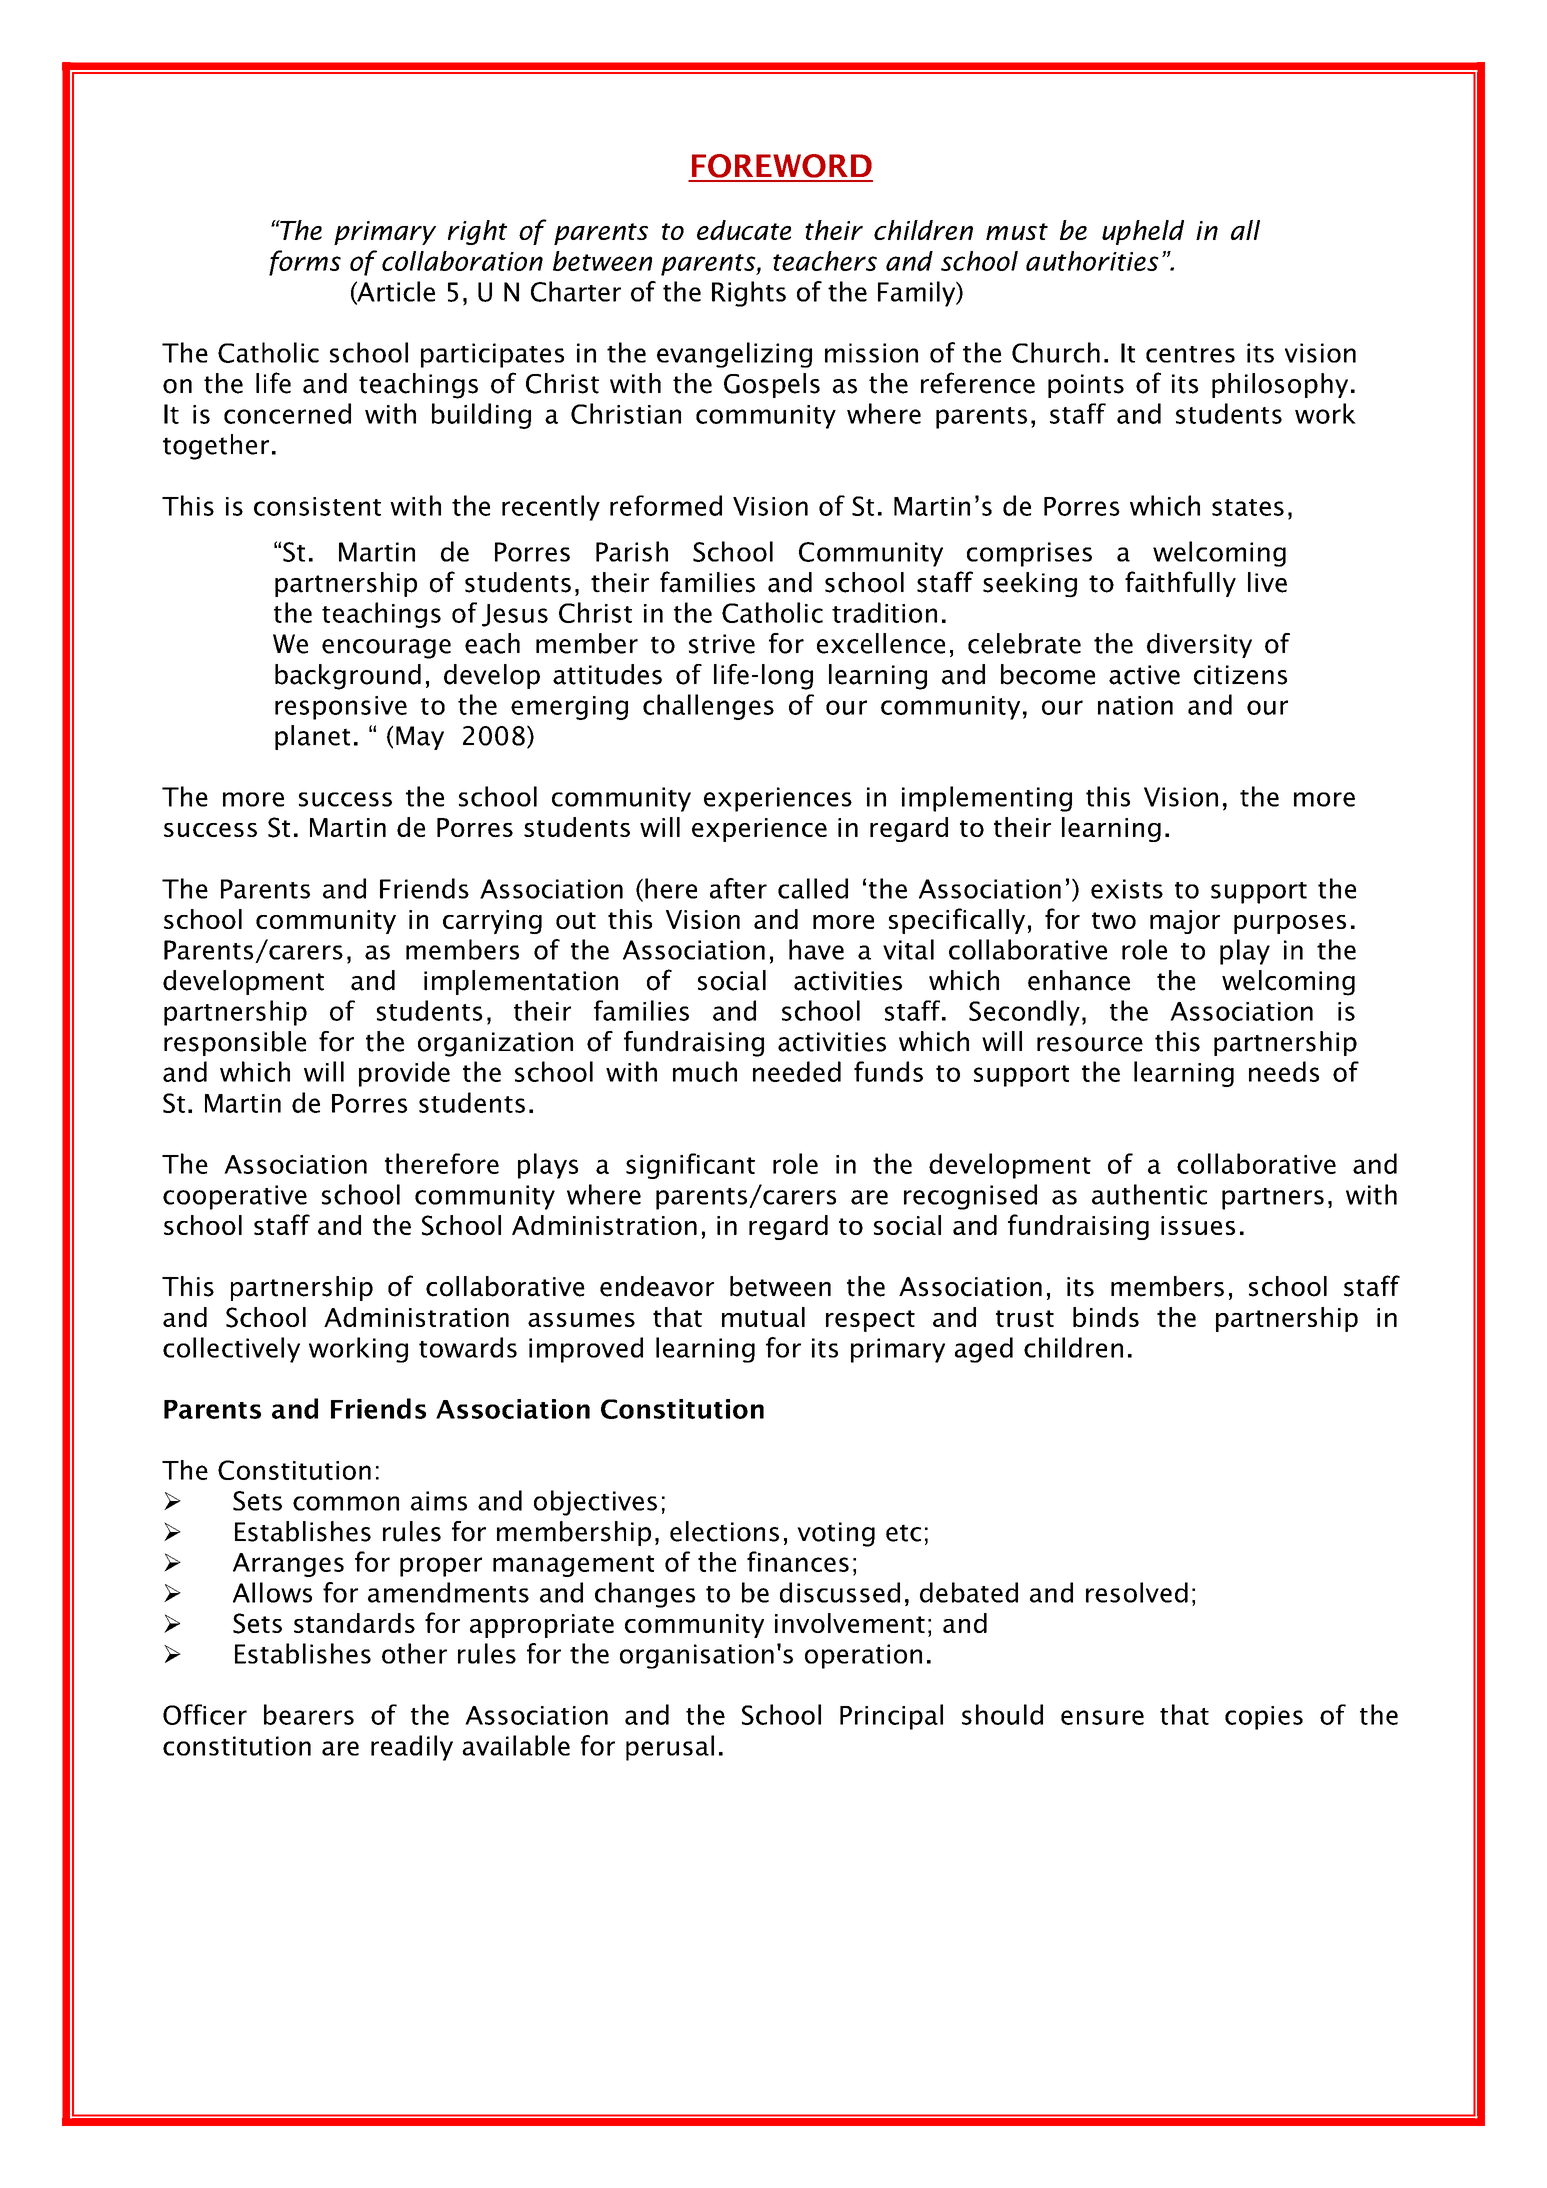 The width and height of the screenshot is (1547, 2188). What do you see at coordinates (670, 1748) in the screenshot?
I see `perusal` at bounding box center [670, 1748].
